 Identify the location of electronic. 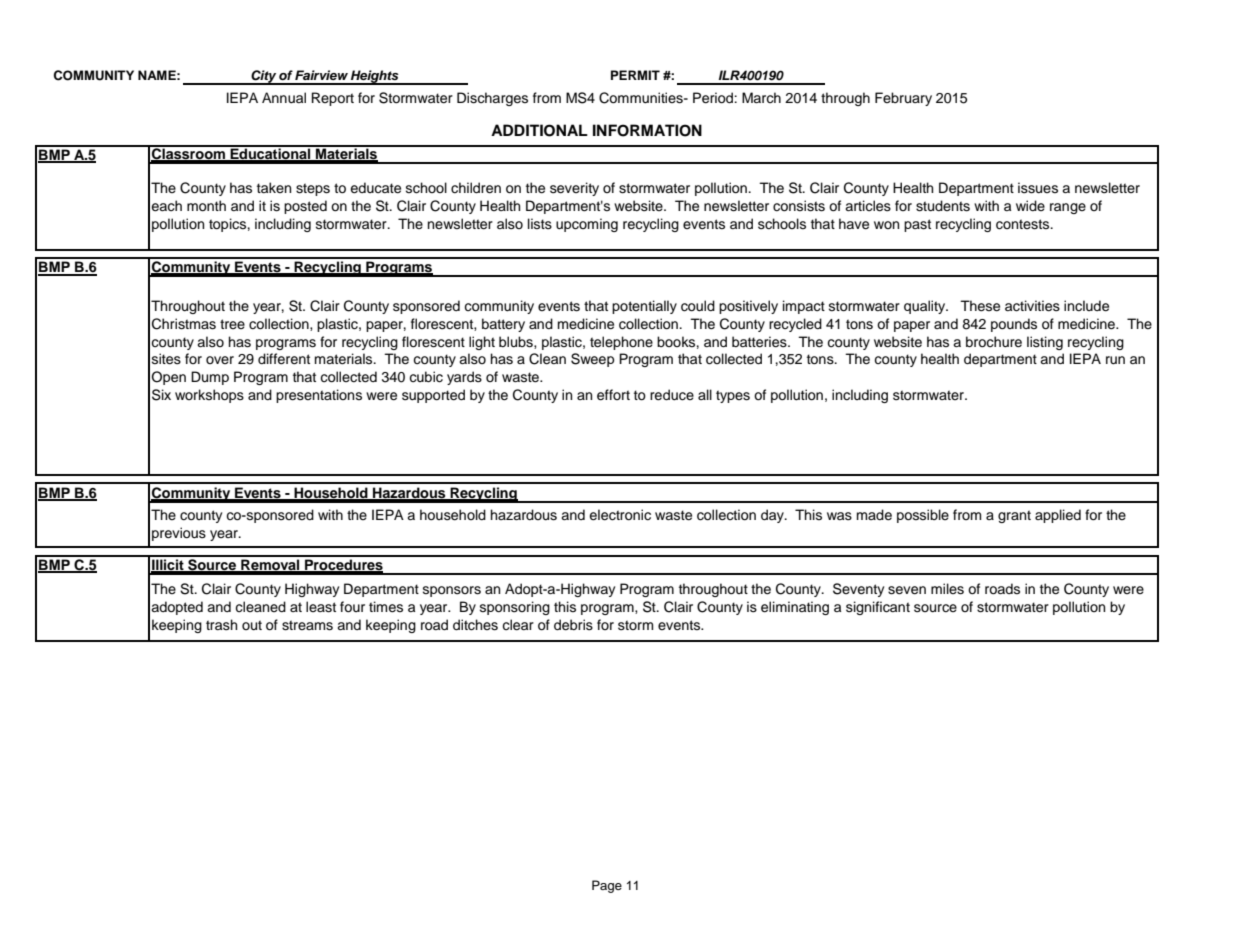
(620, 515).
